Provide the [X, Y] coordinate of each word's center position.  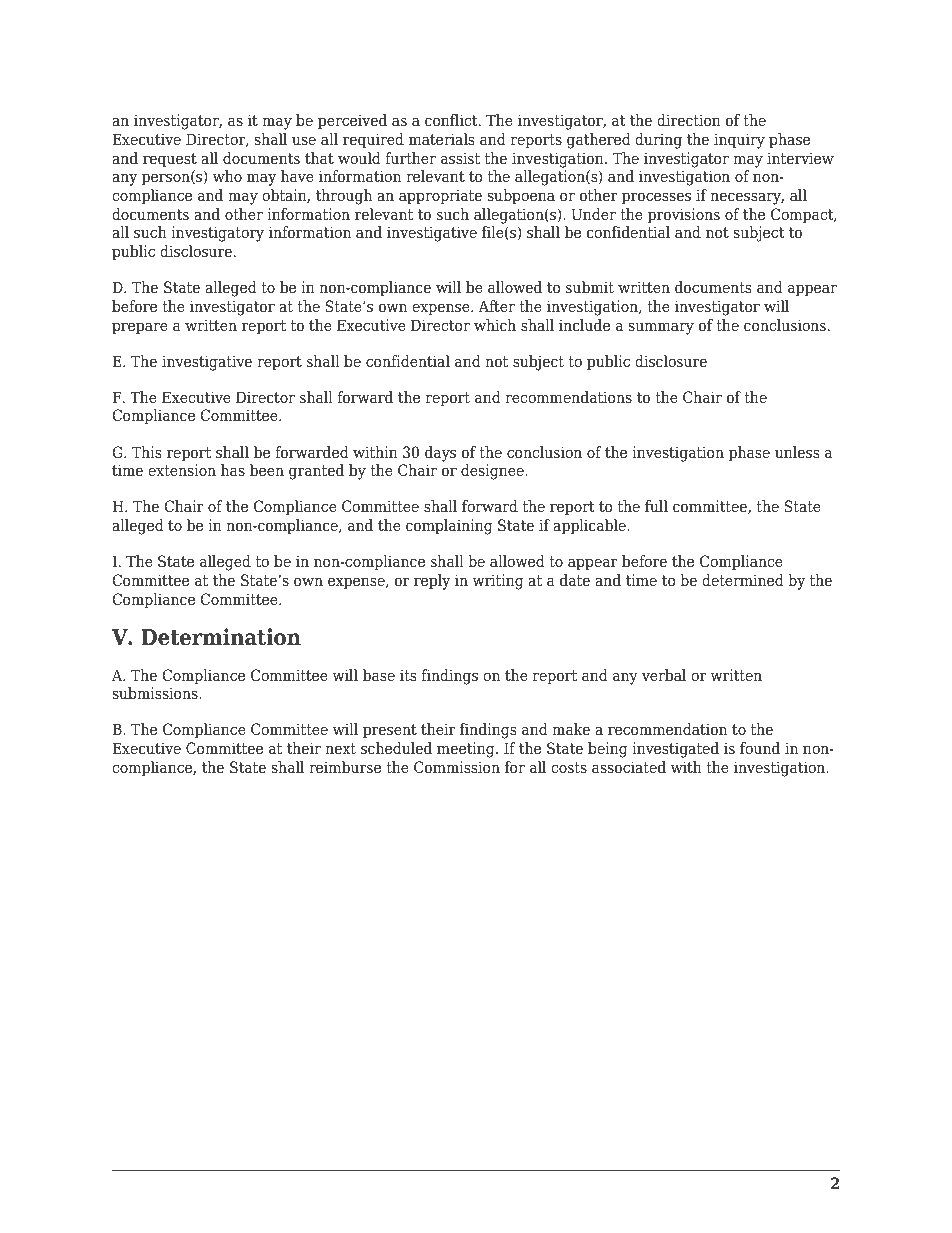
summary [661, 328]
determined [743, 580]
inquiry [739, 141]
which [495, 325]
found [760, 748]
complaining [449, 527]
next [341, 749]
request [170, 160]
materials [441, 139]
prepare [140, 328]
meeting [467, 750]
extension [182, 470]
